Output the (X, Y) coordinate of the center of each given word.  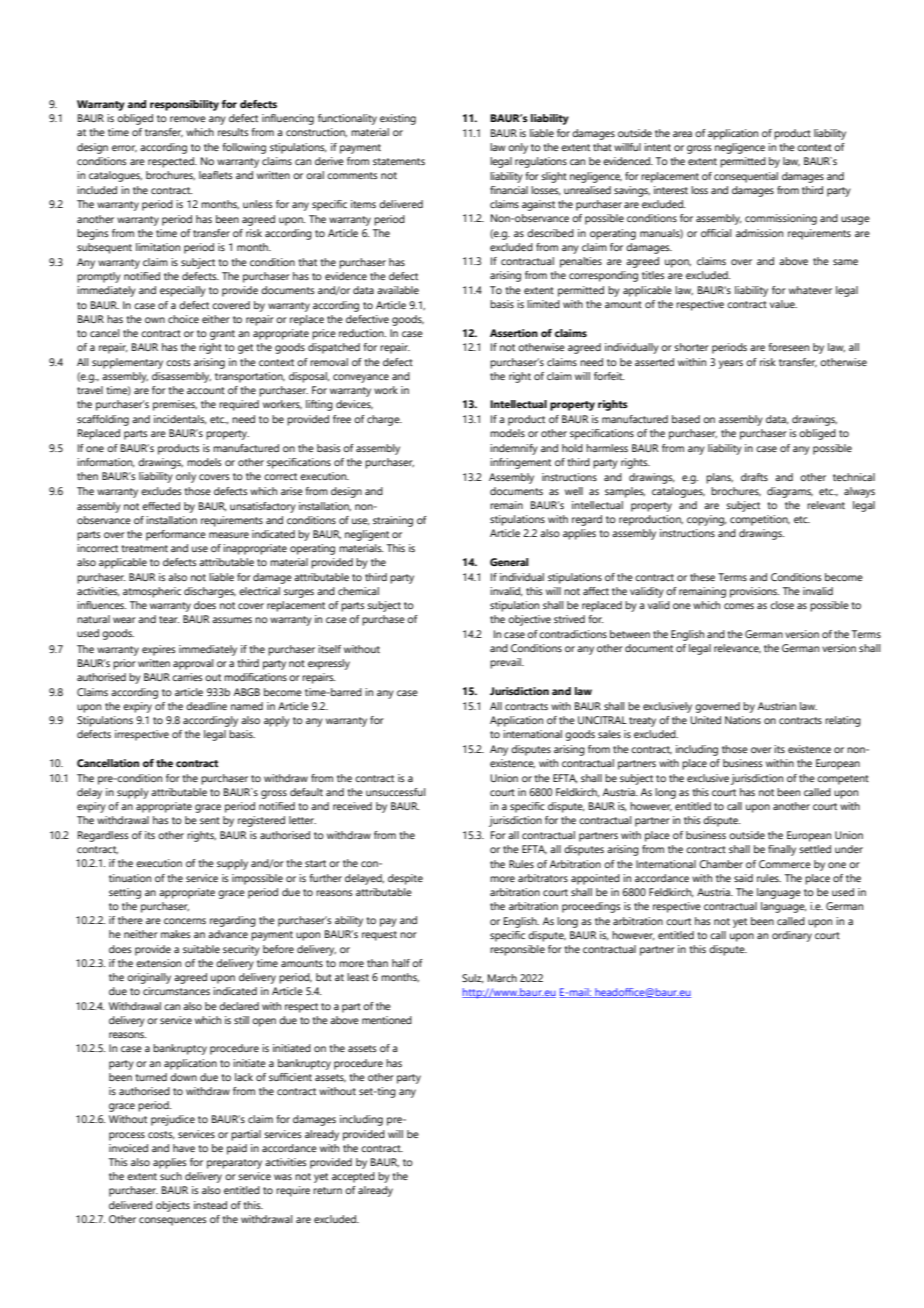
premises (175, 405)
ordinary (792, 936)
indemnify (514, 449)
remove (188, 119)
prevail (507, 663)
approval (193, 664)
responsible (517, 950)
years (731, 364)
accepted (353, 1177)
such (171, 1176)
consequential (746, 177)
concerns (185, 921)
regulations (541, 162)
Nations (743, 720)
